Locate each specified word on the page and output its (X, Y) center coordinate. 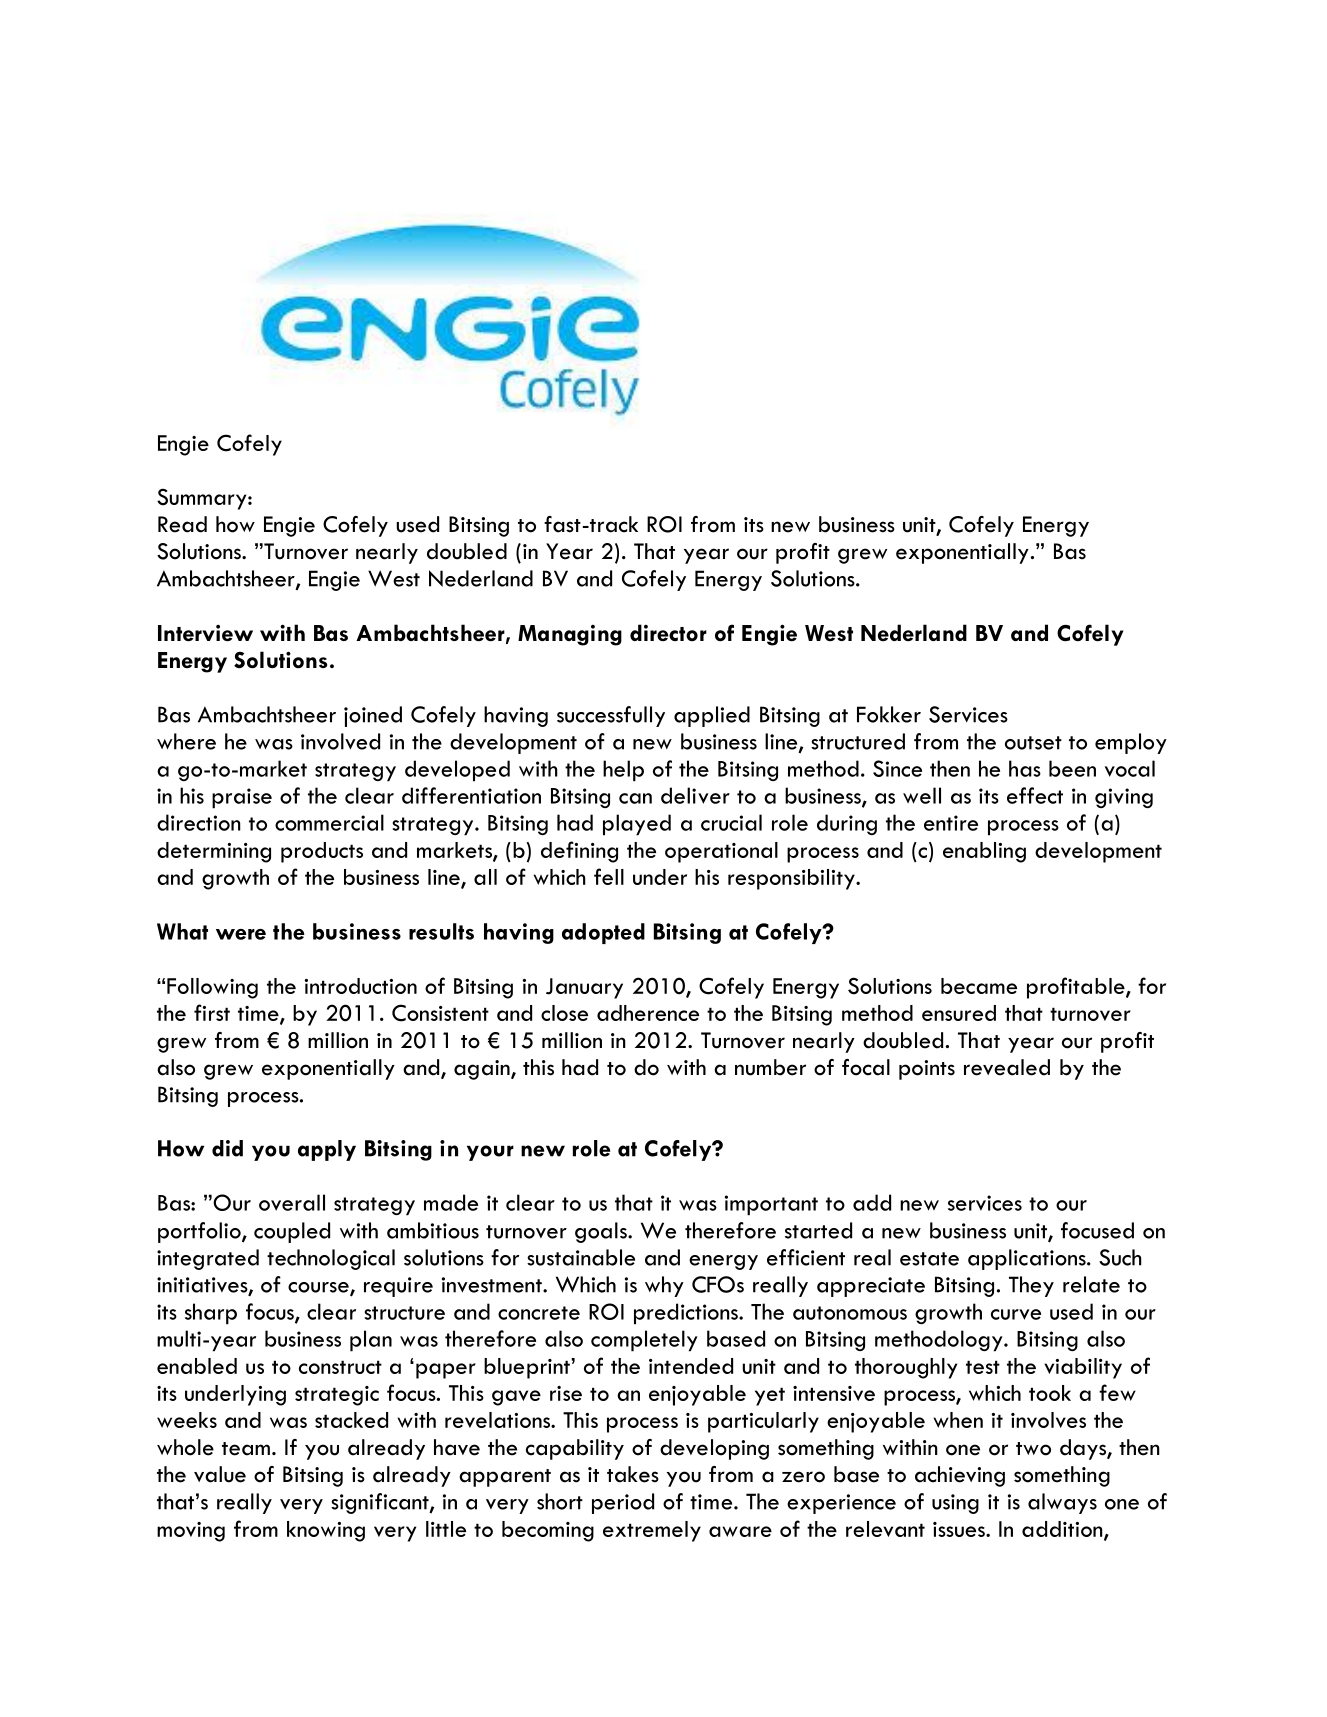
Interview (205, 633)
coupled (292, 1232)
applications (1028, 1259)
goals (602, 1232)
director (668, 632)
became (979, 986)
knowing (326, 1531)
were (241, 934)
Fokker (889, 714)
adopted (603, 933)
